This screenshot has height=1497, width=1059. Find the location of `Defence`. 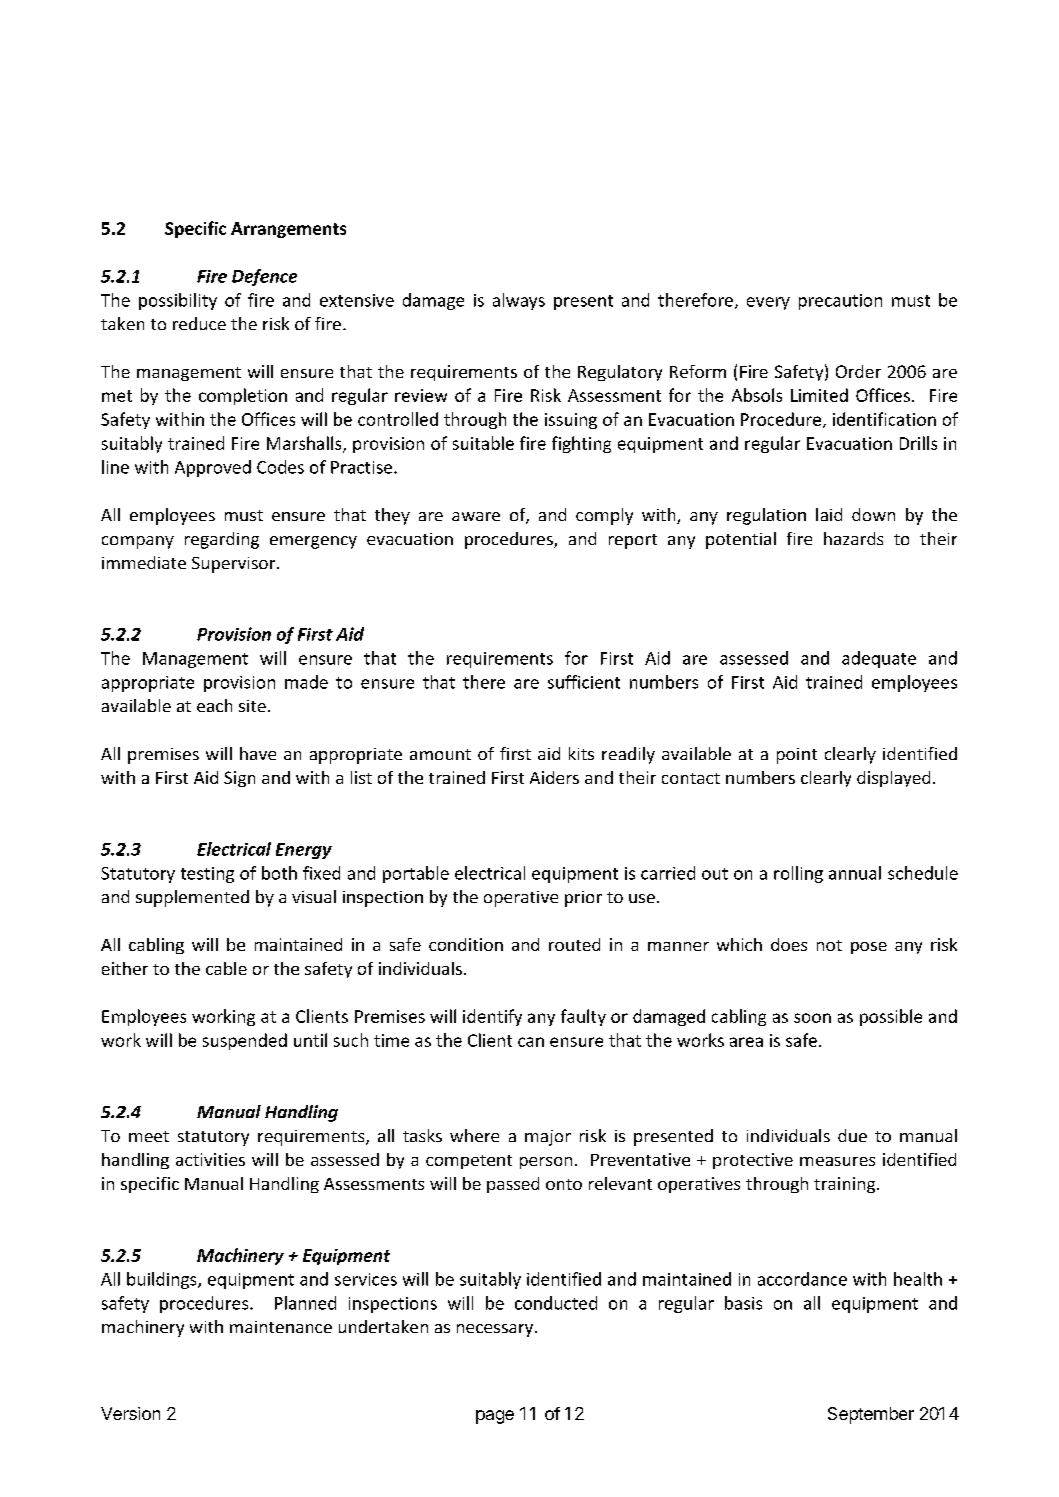

Defence is located at coordinates (264, 277).
